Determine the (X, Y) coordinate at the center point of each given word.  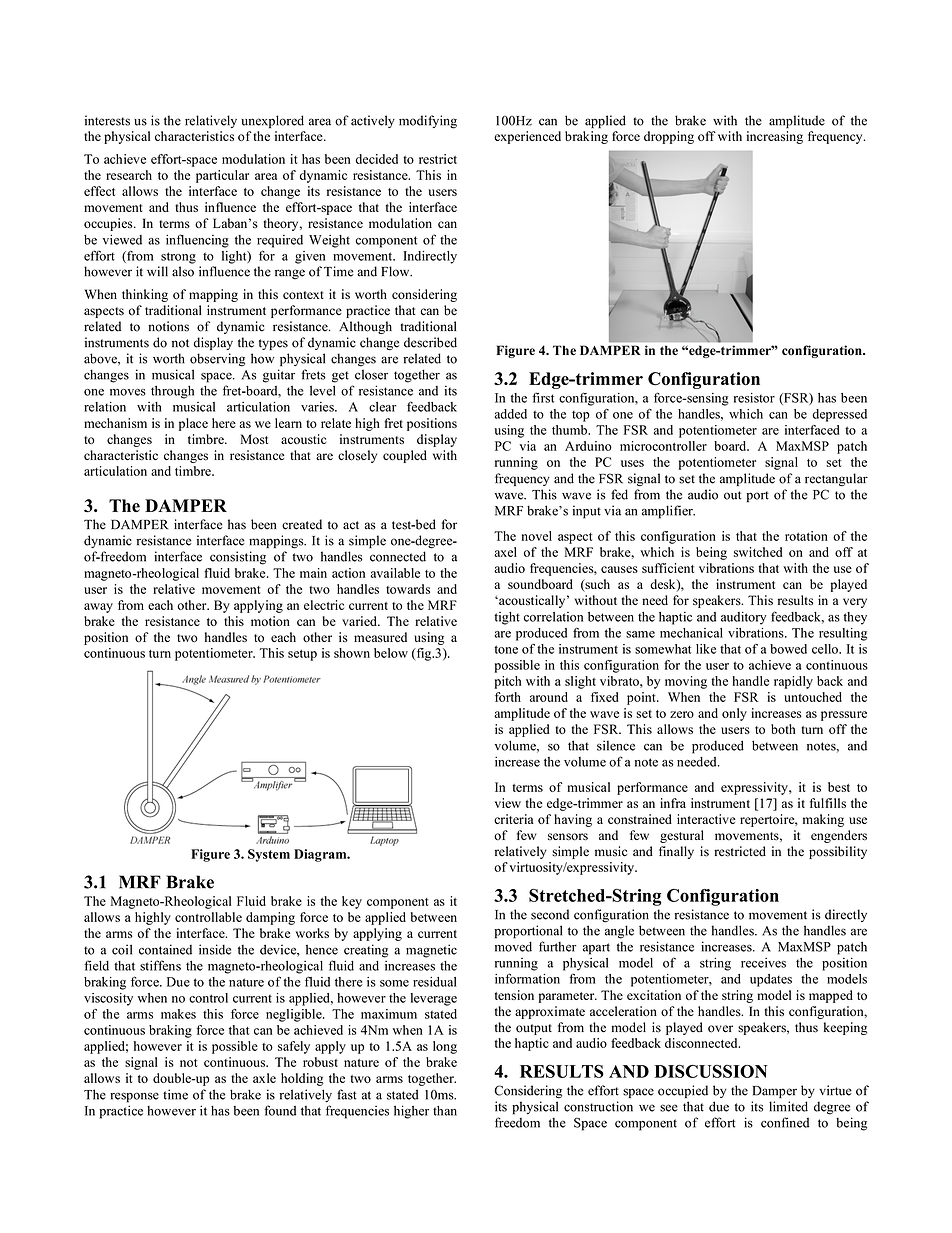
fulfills (828, 803)
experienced (527, 137)
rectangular (836, 479)
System (269, 855)
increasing (775, 137)
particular (222, 176)
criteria (513, 819)
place (193, 424)
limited (788, 1106)
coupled (405, 456)
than (445, 1110)
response (134, 1097)
